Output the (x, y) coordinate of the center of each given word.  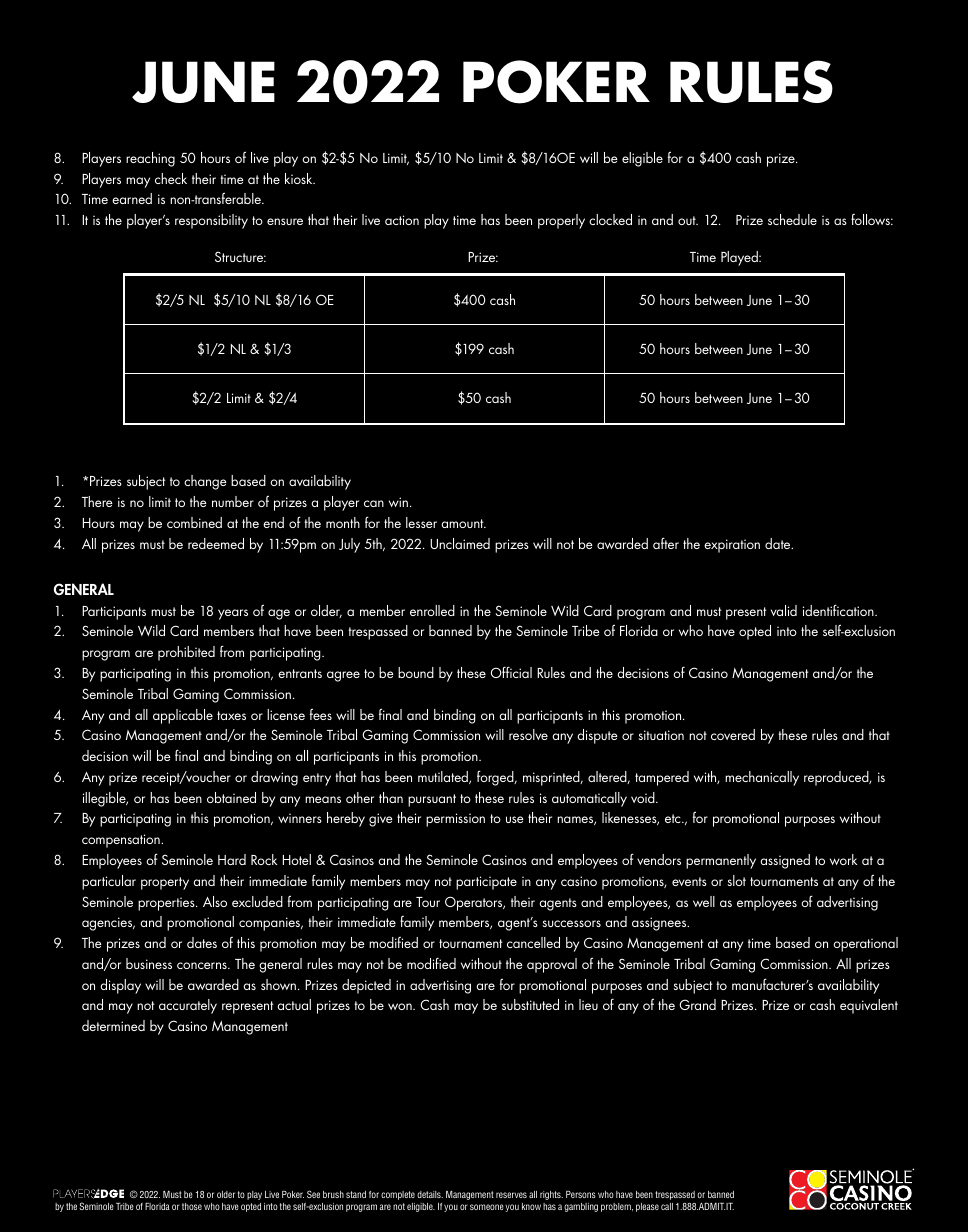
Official (511, 672)
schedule (792, 219)
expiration (732, 546)
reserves (511, 1195)
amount (463, 523)
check (171, 178)
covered (733, 734)
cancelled (533, 942)
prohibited (186, 653)
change (205, 482)
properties (167, 904)
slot (736, 880)
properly (561, 221)
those (192, 1206)
